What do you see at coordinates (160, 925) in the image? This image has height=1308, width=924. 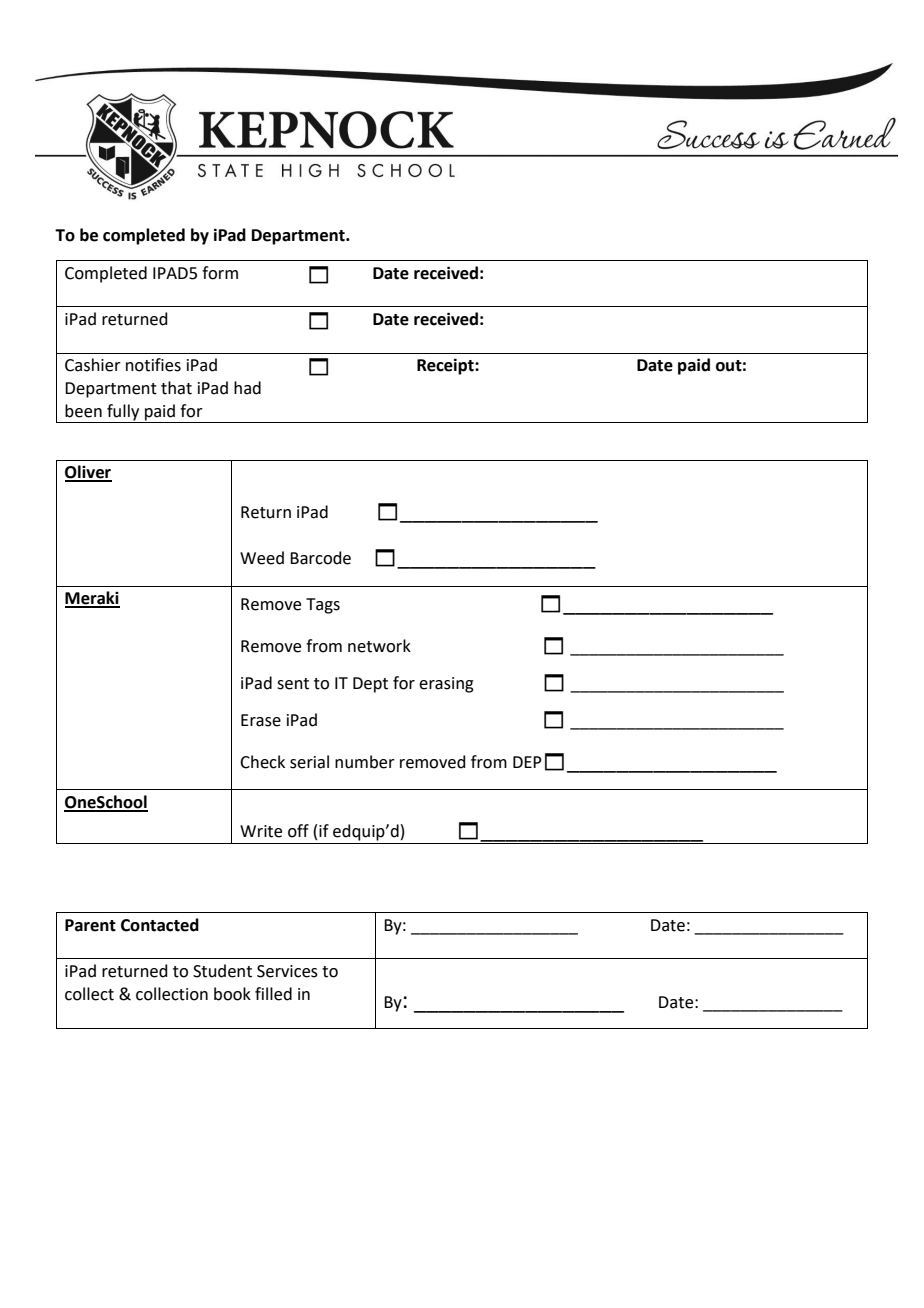 I see `Contacted` at bounding box center [160, 925].
